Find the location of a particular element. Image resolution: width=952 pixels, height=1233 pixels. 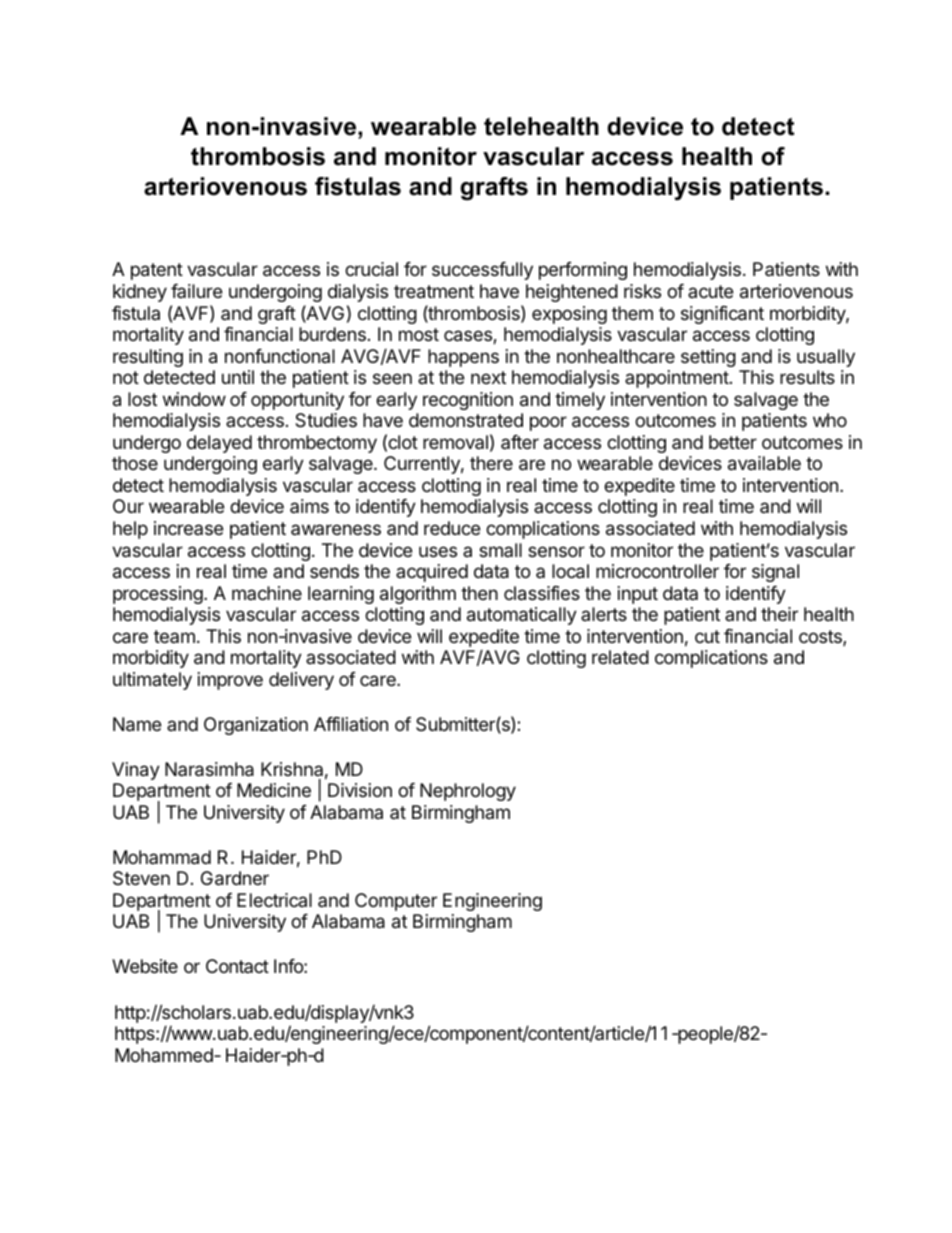

related is located at coordinates (620, 657).
